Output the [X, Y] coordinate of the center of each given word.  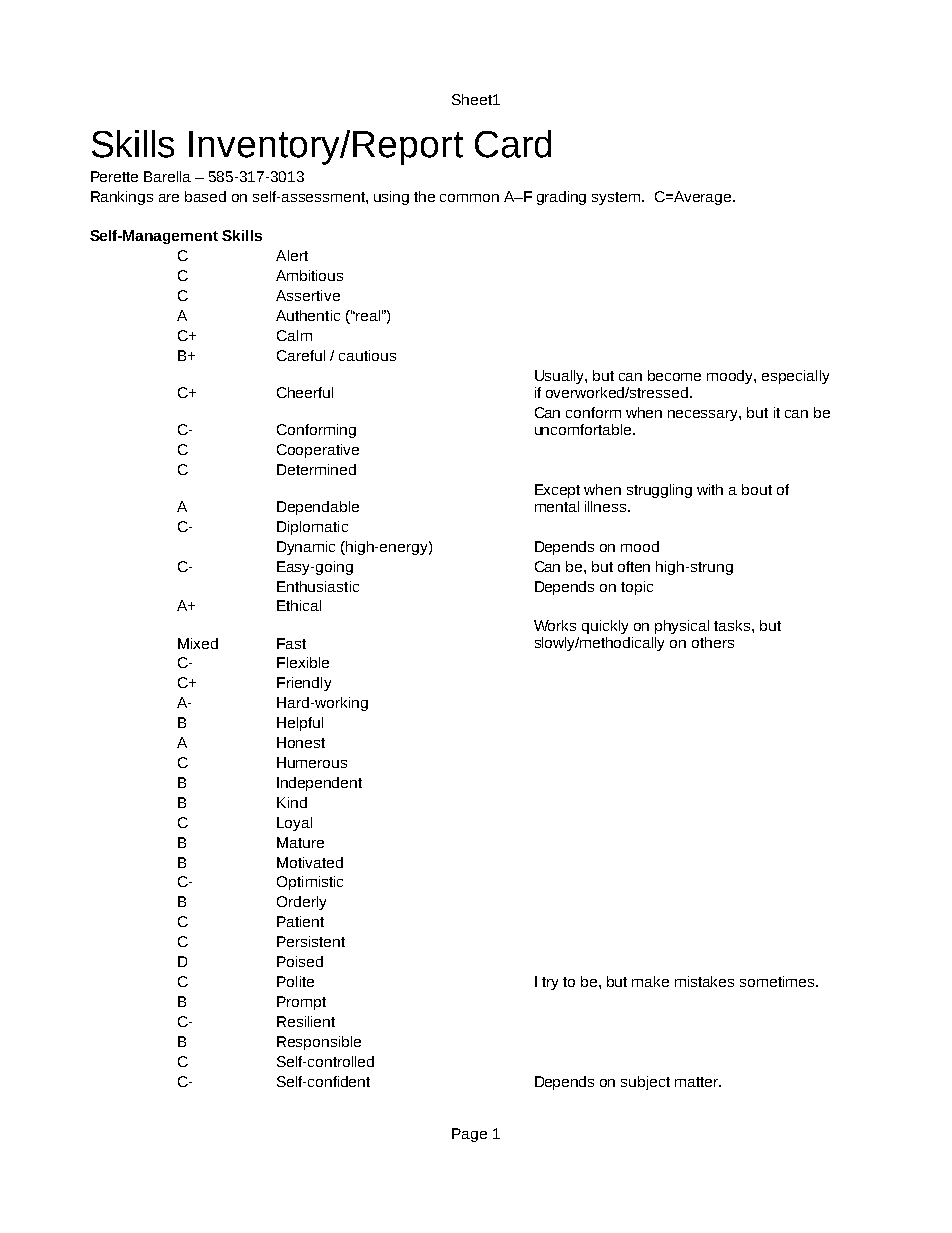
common [469, 198]
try [550, 983]
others [713, 642]
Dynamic [306, 548]
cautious [367, 355]
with [710, 489]
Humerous [312, 762]
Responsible [319, 1043]
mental [557, 506]
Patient [300, 921]
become [674, 375]
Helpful [300, 724]
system [617, 198]
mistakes [704, 981]
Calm [294, 335]
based [205, 196]
